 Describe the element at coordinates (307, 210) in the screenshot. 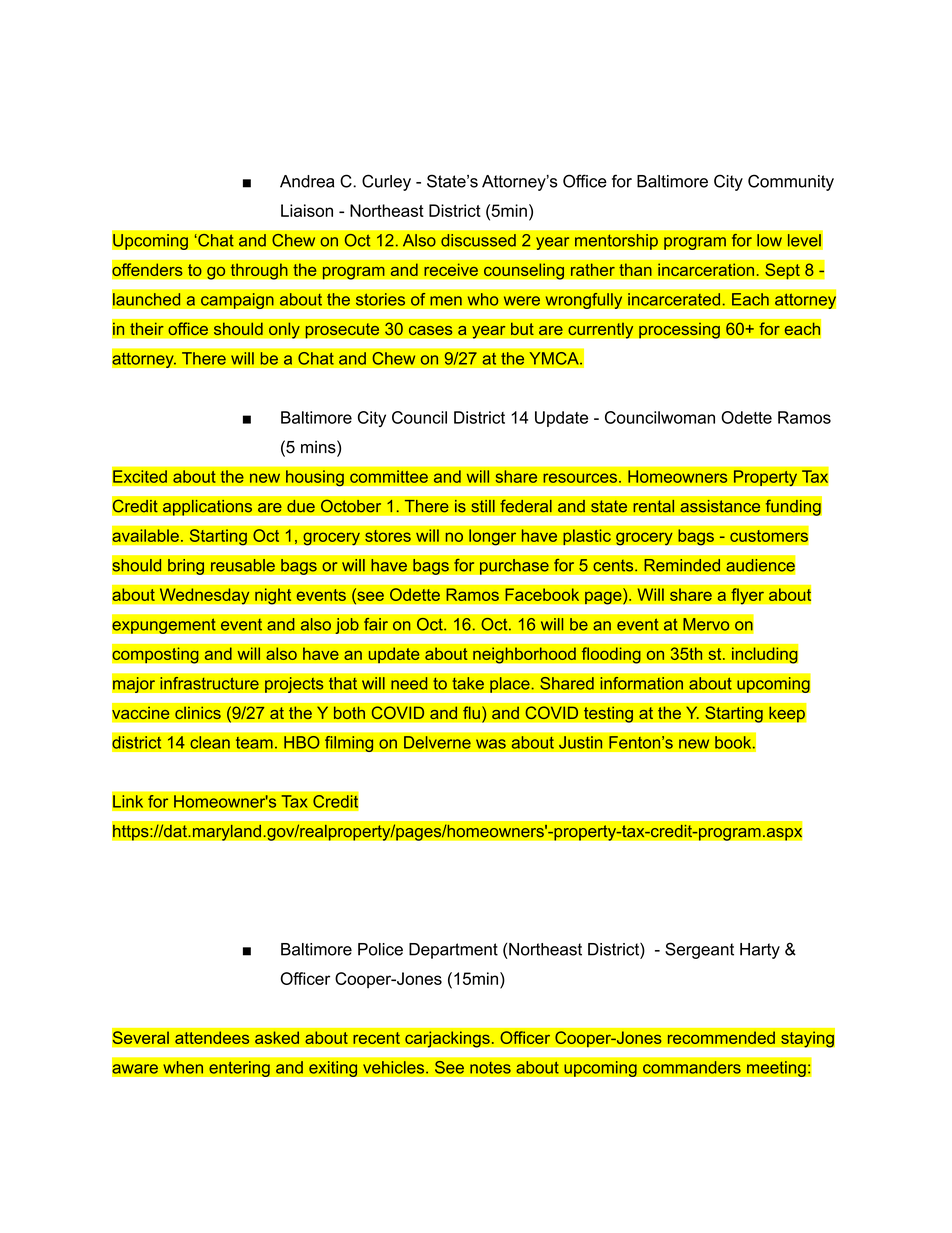

I see `Liaison` at that location.
